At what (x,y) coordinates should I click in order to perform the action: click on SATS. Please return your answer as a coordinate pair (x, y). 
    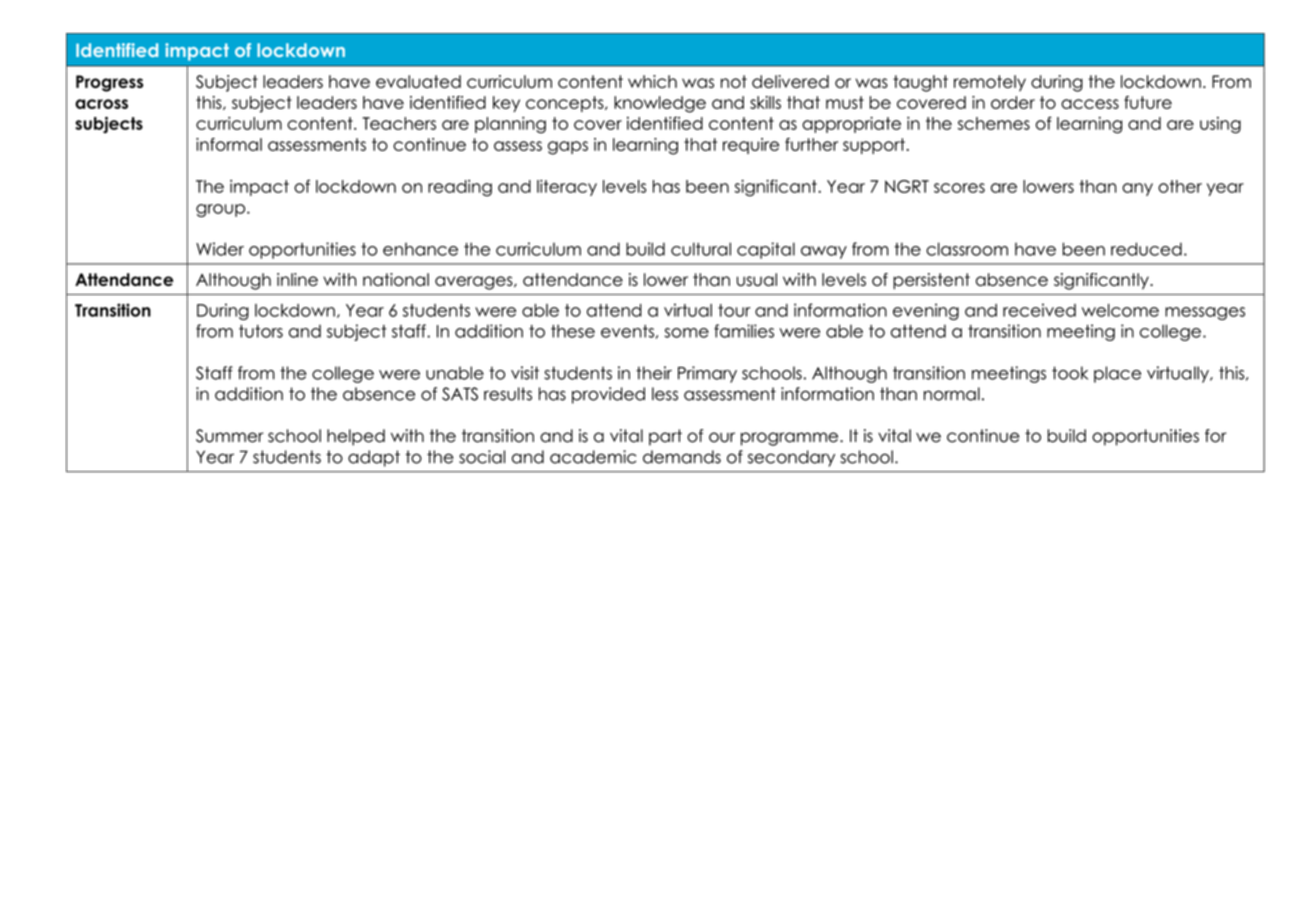
    Looking at the image, I should click on (460, 394).
